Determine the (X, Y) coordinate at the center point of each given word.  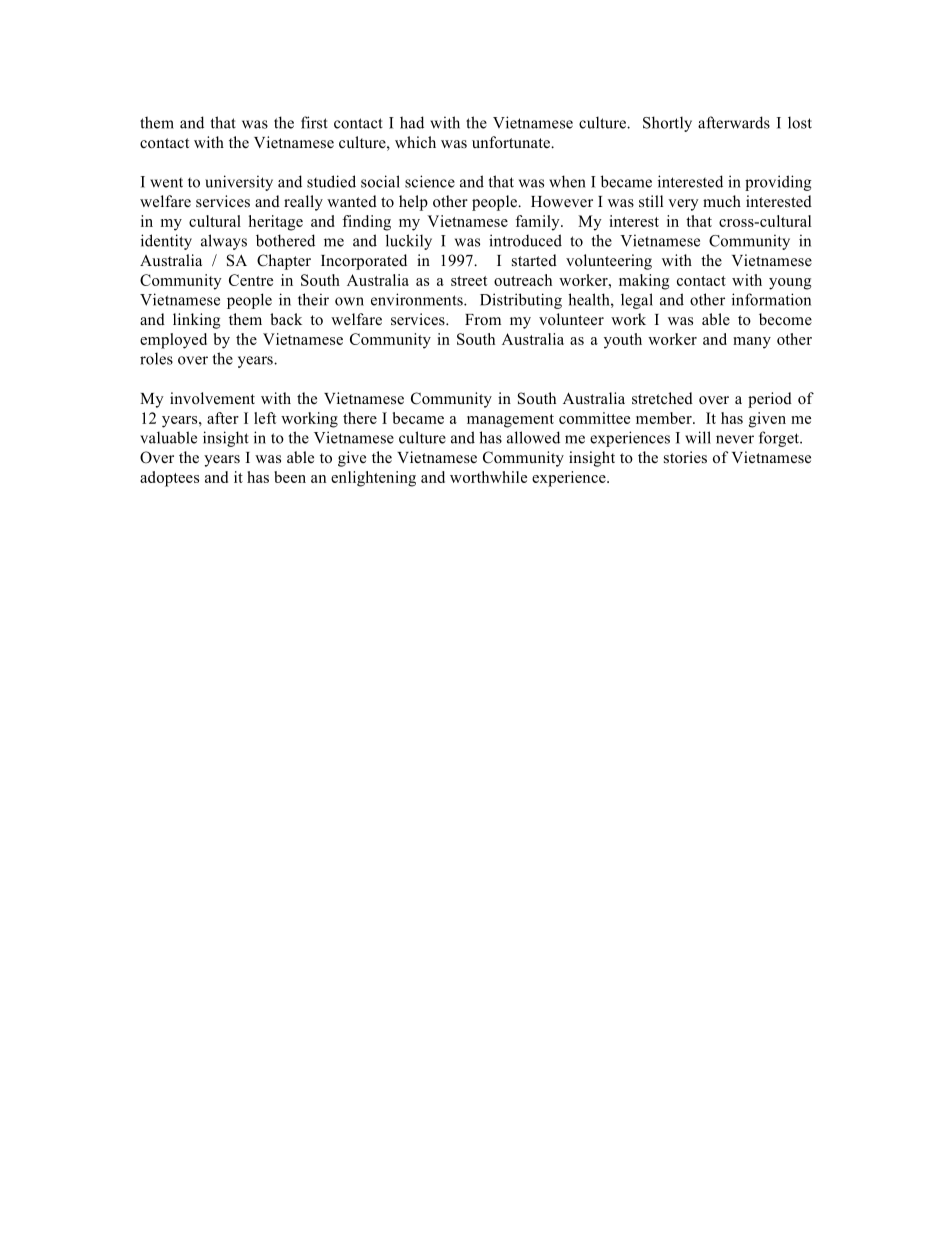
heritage (276, 223)
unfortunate (512, 142)
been (290, 477)
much (722, 201)
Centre (251, 280)
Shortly (667, 124)
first (314, 122)
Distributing (521, 301)
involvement (212, 398)
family (538, 223)
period (770, 400)
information (771, 299)
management (510, 421)
